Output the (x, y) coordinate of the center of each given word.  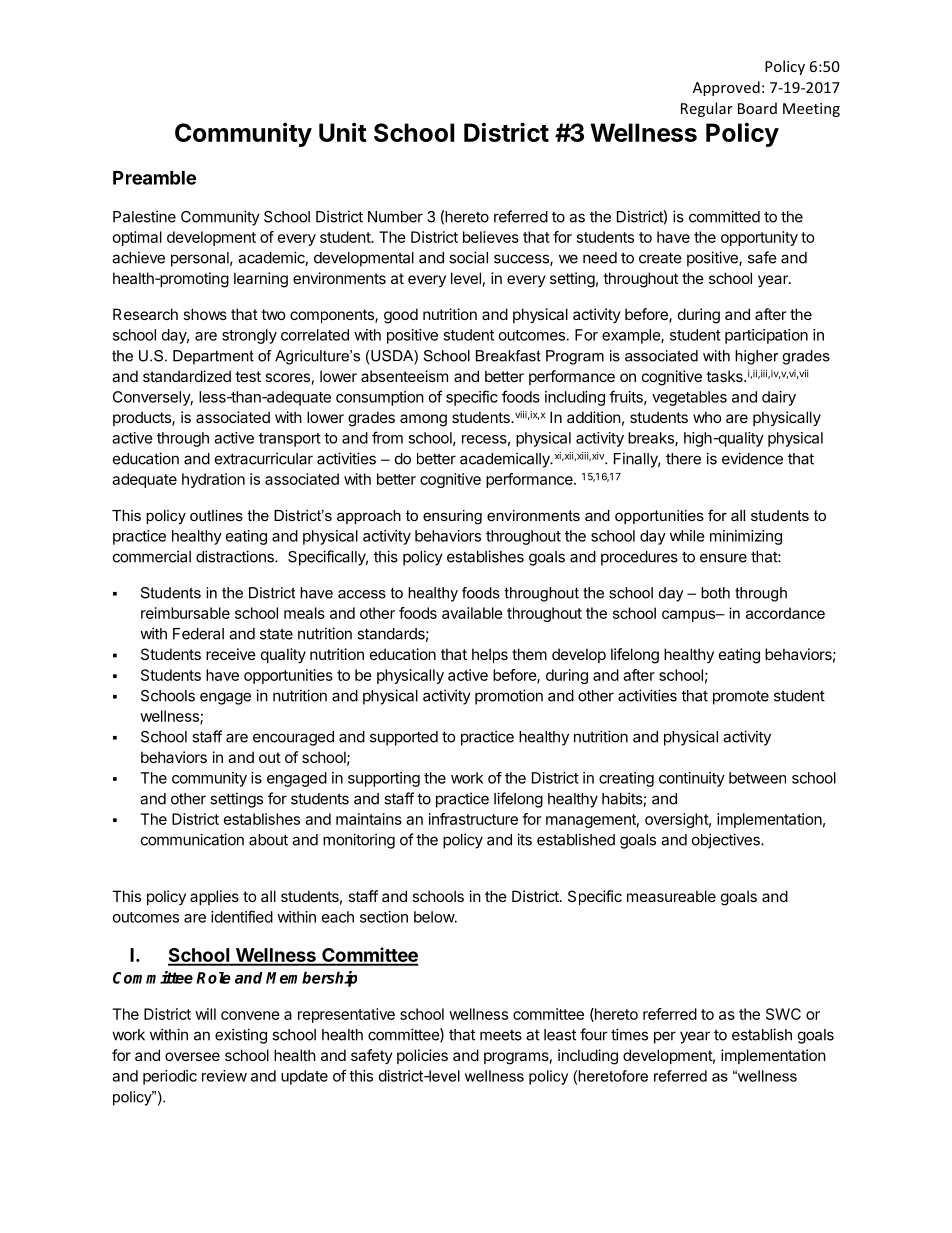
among (423, 420)
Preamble (154, 178)
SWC (783, 1014)
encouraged (293, 738)
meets (501, 1035)
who (707, 417)
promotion (509, 697)
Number (395, 217)
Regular (707, 109)
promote (741, 698)
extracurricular (264, 458)
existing (241, 1036)
